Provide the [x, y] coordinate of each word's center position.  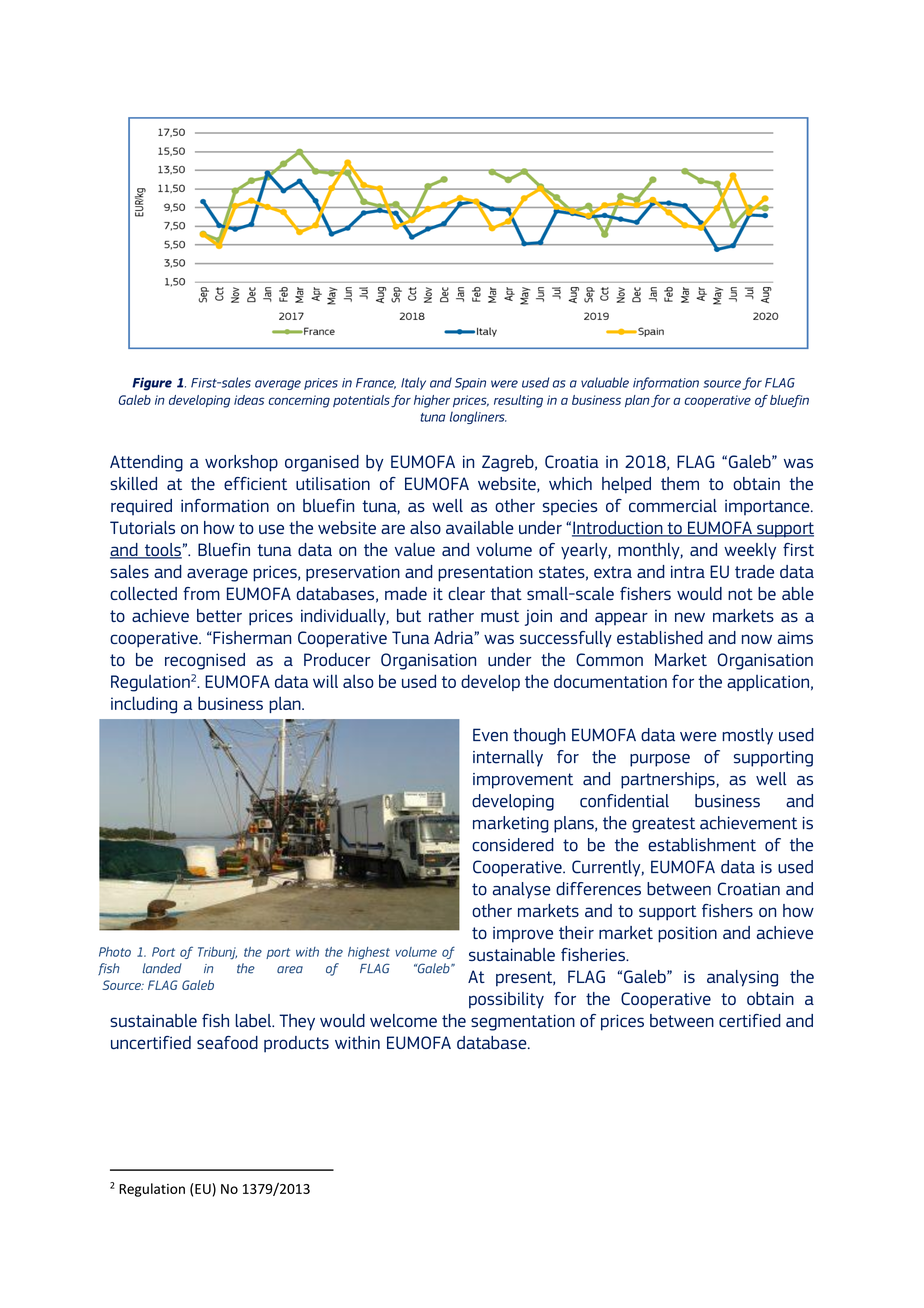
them [680, 483]
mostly [747, 736]
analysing [742, 978]
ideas [249, 400]
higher [432, 401]
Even [490, 735]
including [144, 705]
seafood [227, 1042]
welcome [403, 1020]
